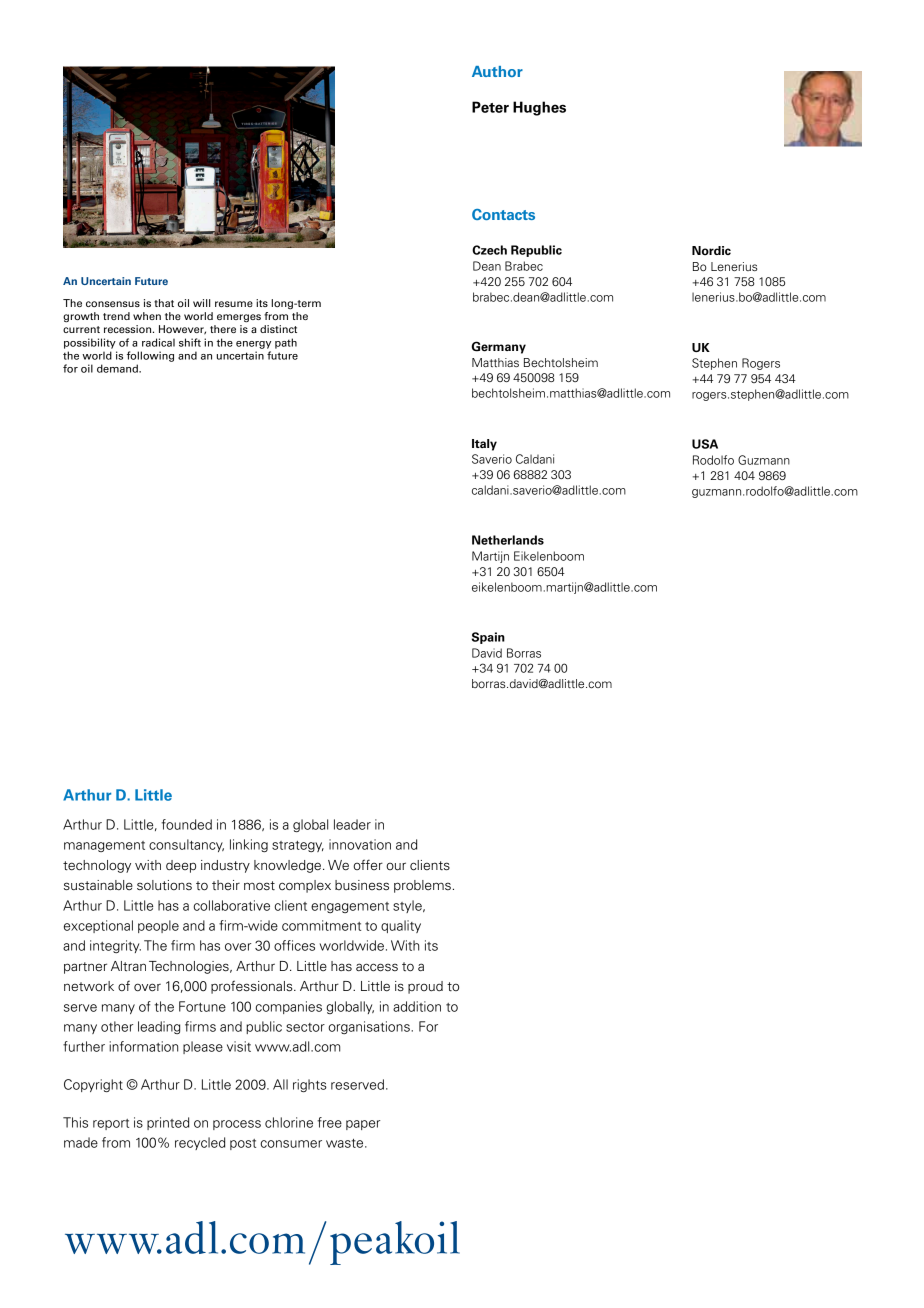 This image has height=1308, width=924. I want to click on Netherlands, so click(508, 540).
